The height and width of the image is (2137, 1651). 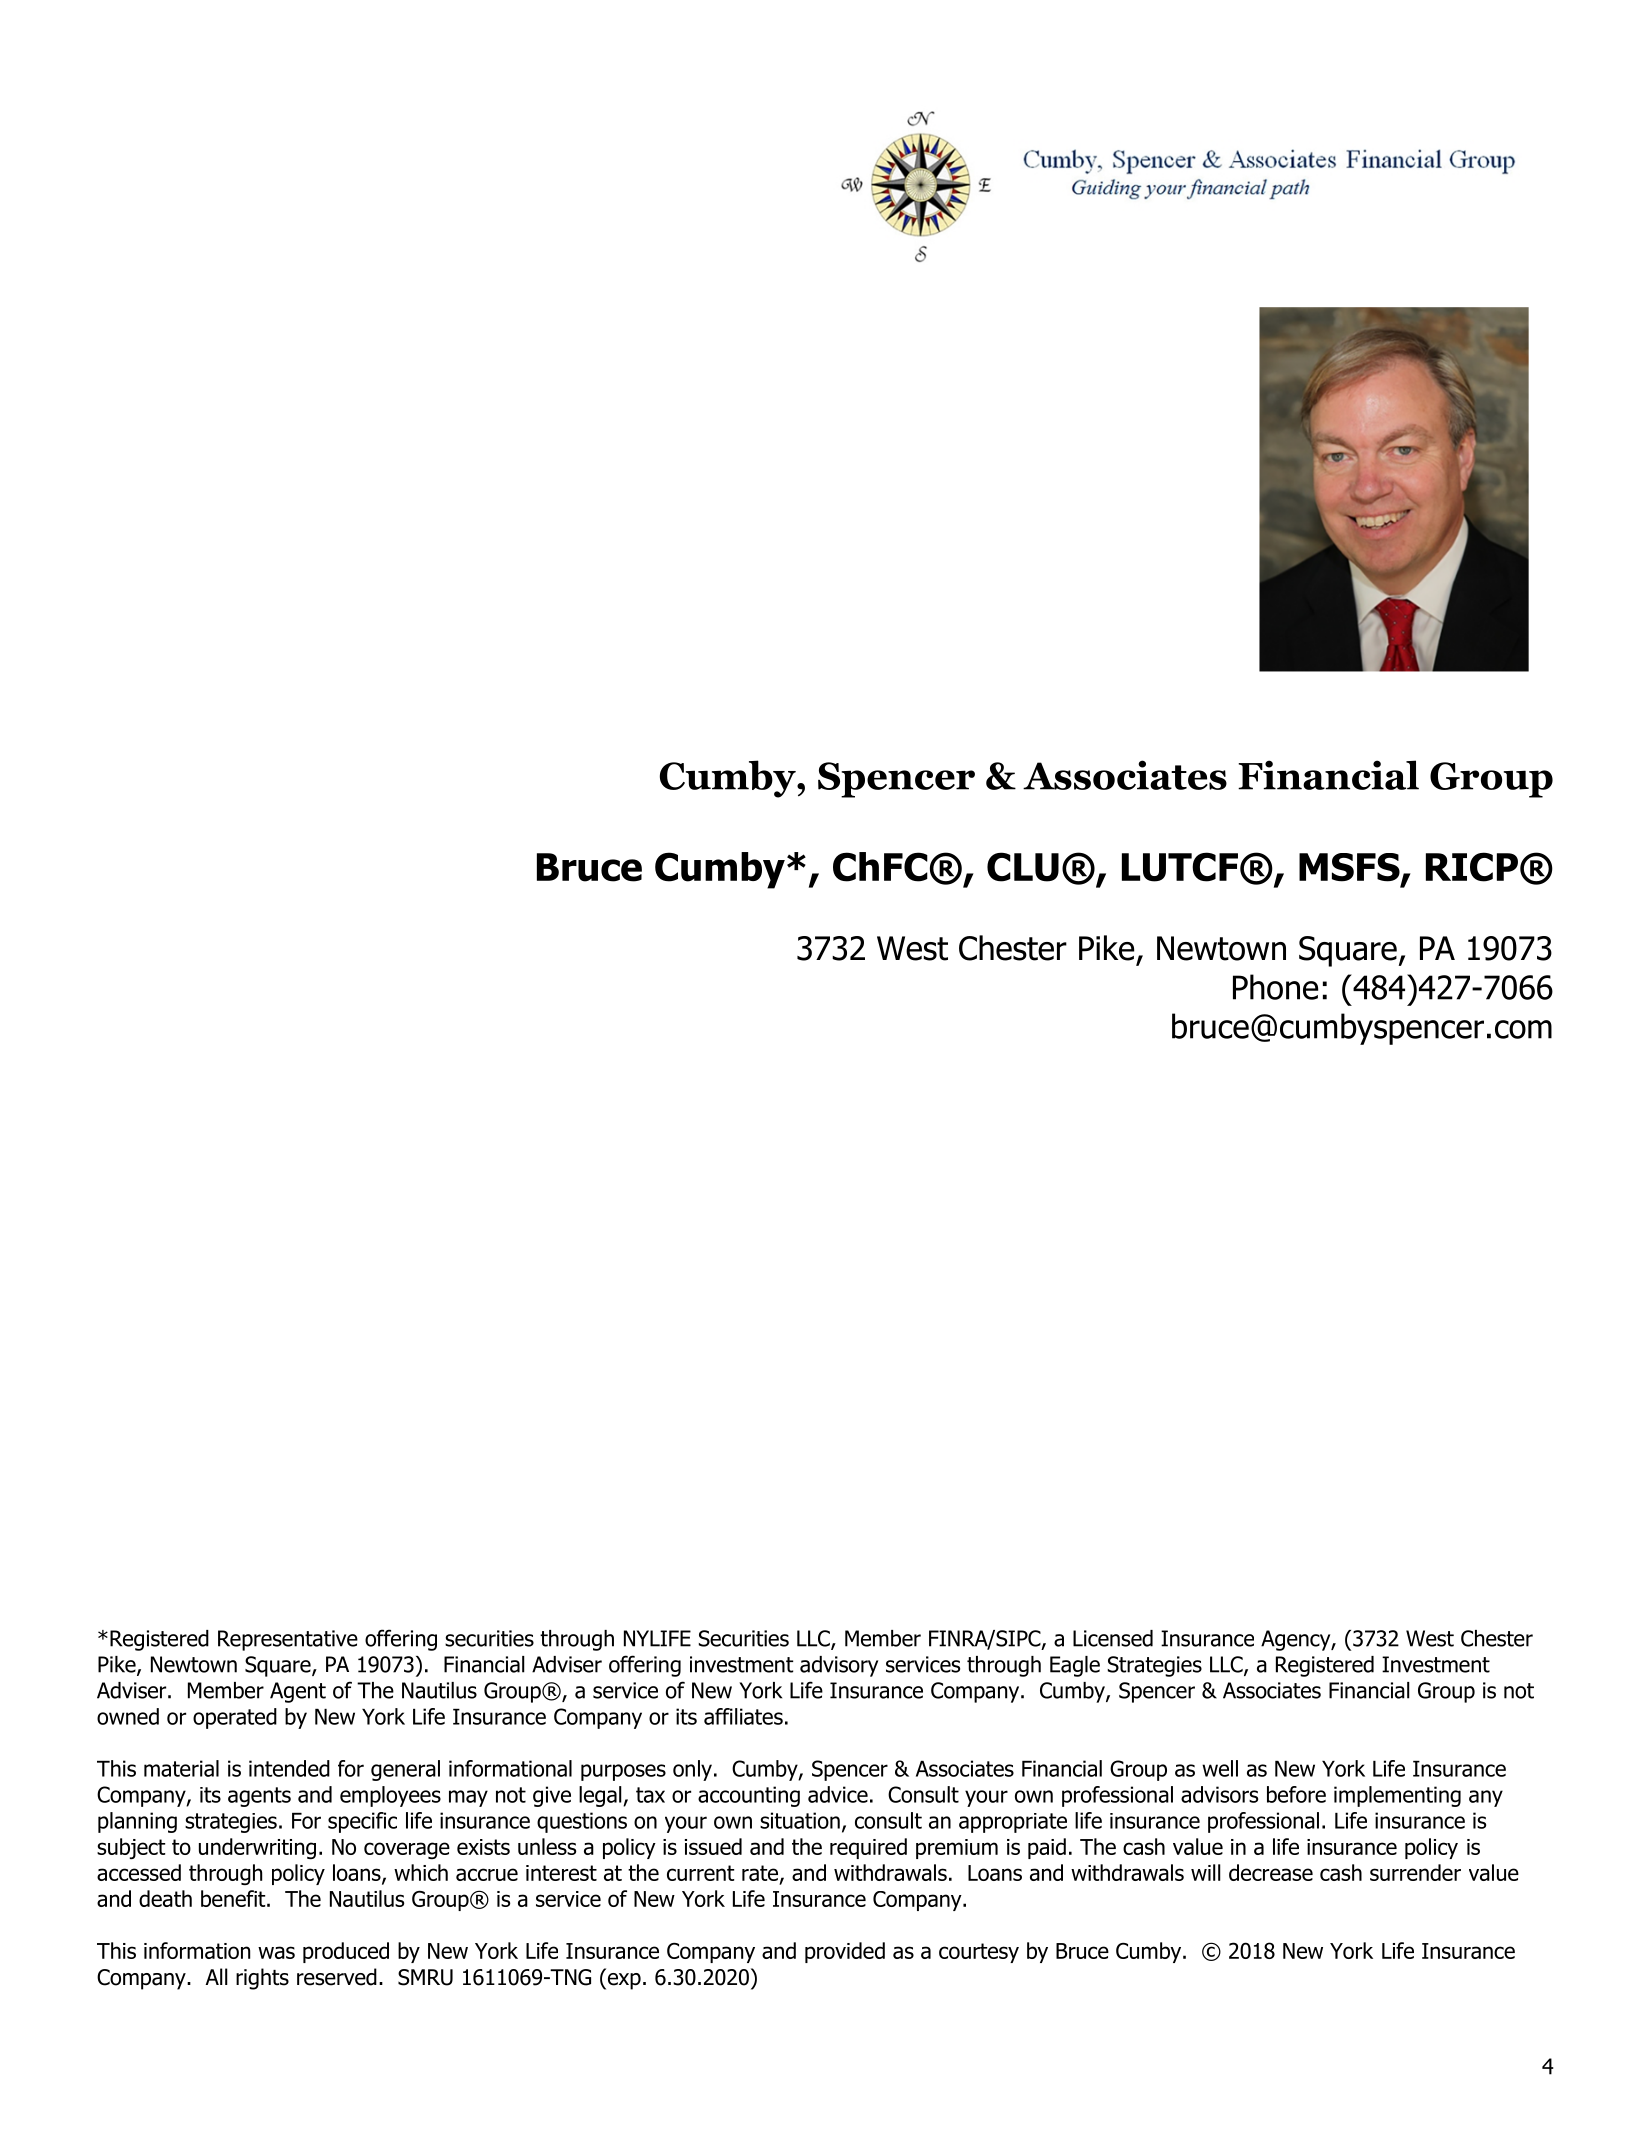 I want to click on Licensed, so click(x=1113, y=1638).
